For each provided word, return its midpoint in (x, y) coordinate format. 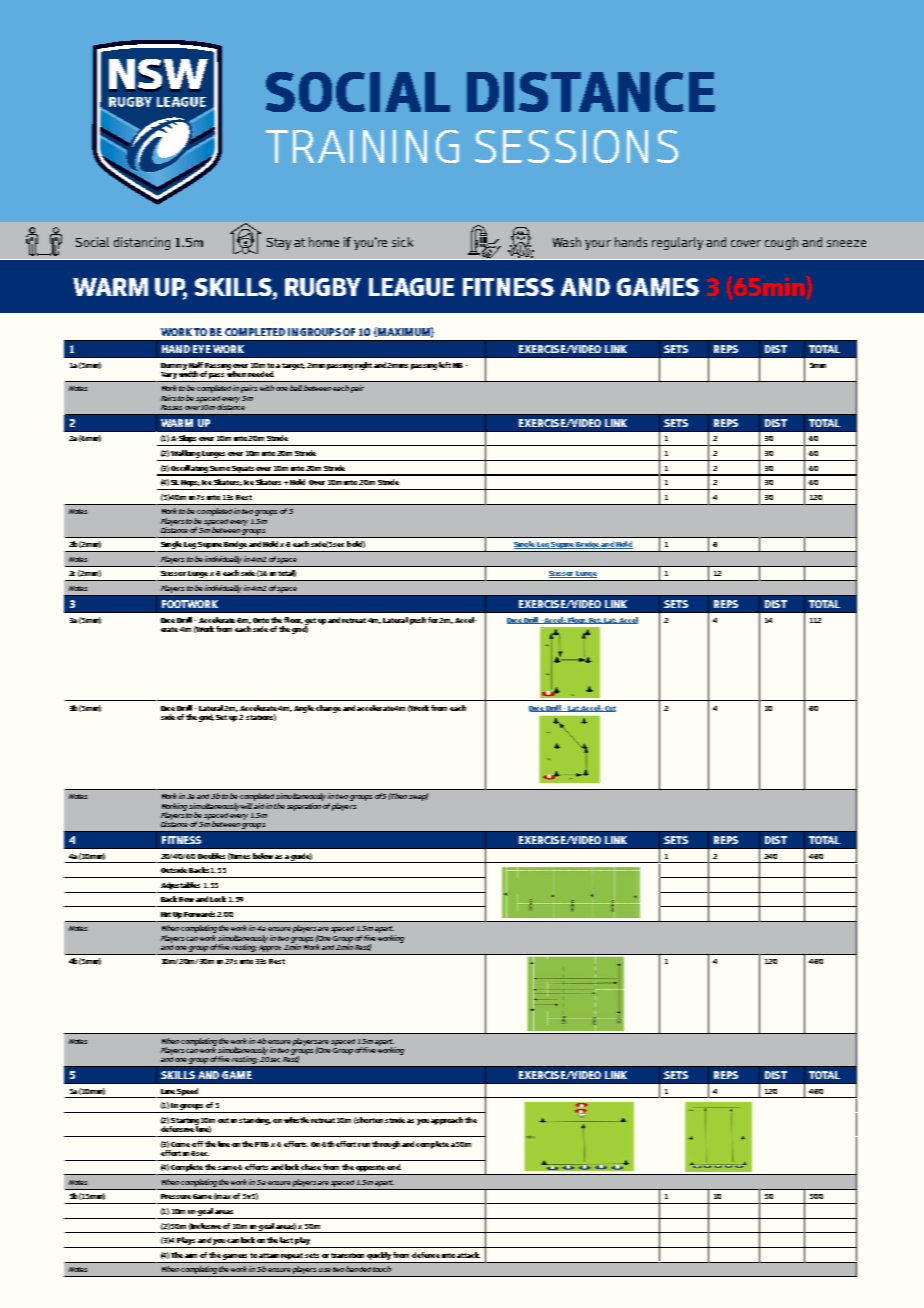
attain (269, 1255)
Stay (279, 244)
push (418, 621)
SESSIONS (576, 146)
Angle (304, 709)
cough (781, 243)
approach (447, 1121)
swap (418, 797)
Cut (609, 709)
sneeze (846, 243)
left (445, 365)
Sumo (220, 468)
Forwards (201, 914)
